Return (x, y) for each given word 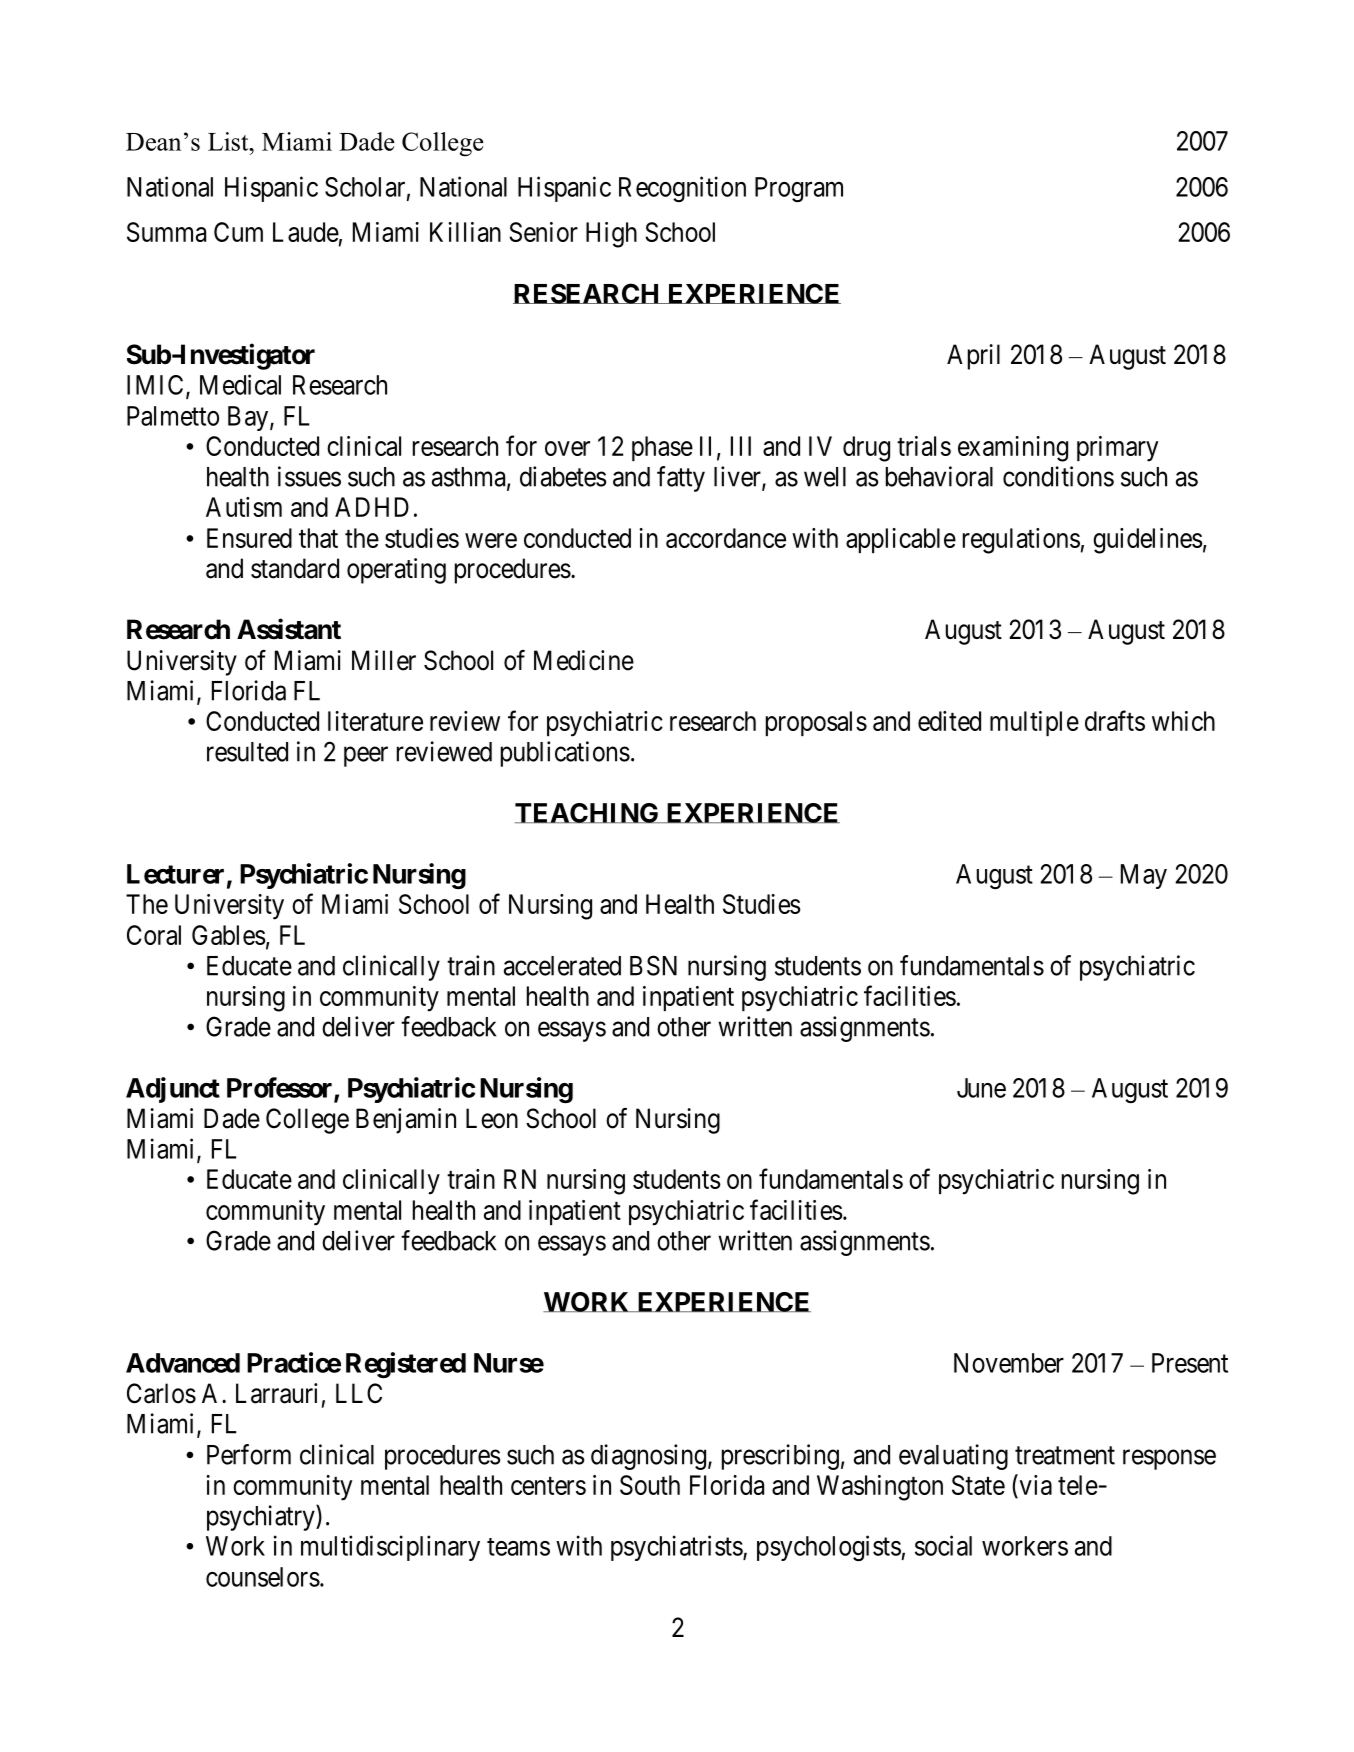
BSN (653, 965)
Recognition (682, 189)
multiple (1034, 723)
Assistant (289, 629)
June (981, 1088)
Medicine (584, 660)
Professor (281, 1088)
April (973, 357)
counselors (263, 1577)
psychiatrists (677, 1548)
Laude (306, 232)
